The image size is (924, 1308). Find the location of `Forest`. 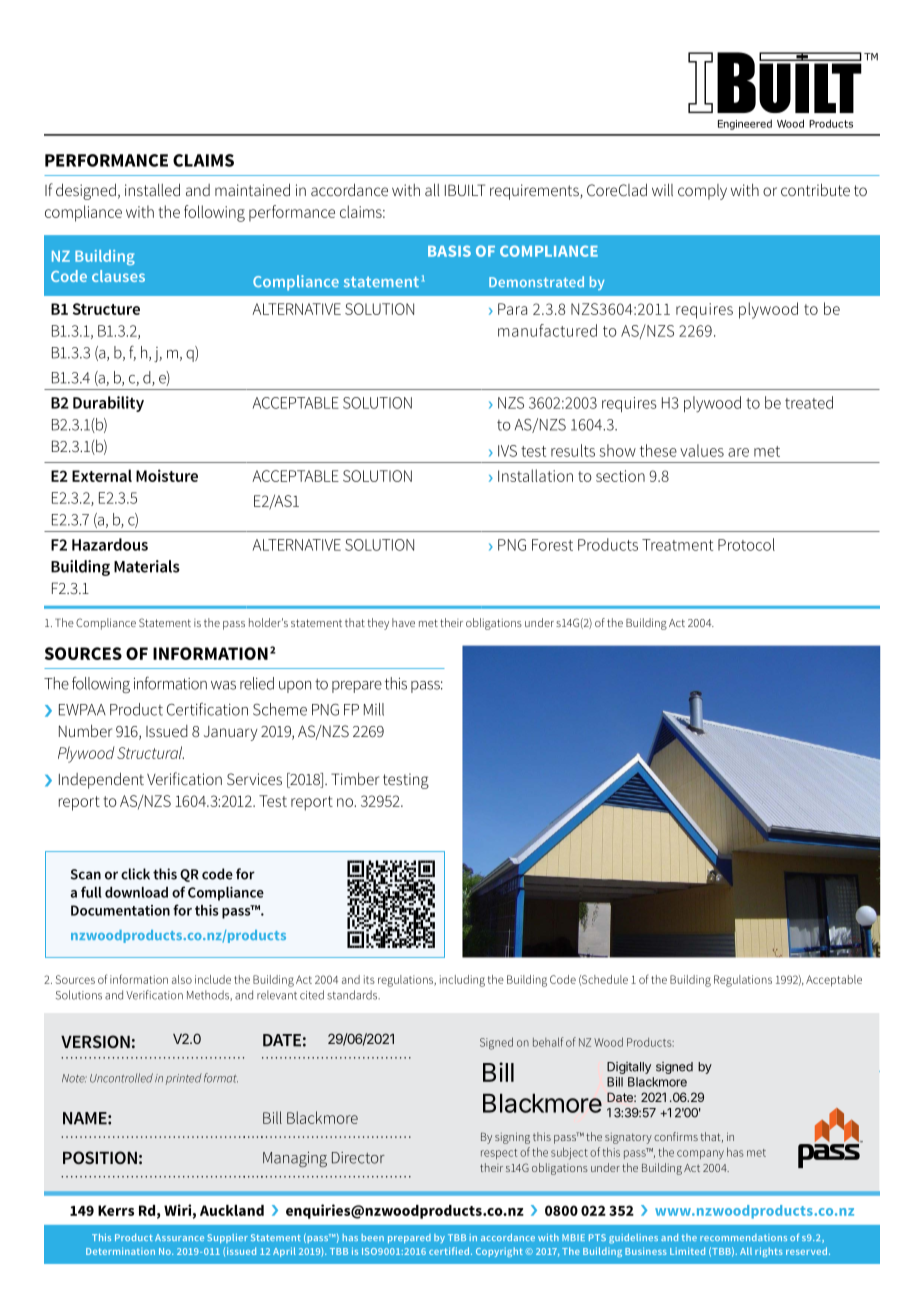

Forest is located at coordinates (552, 545).
